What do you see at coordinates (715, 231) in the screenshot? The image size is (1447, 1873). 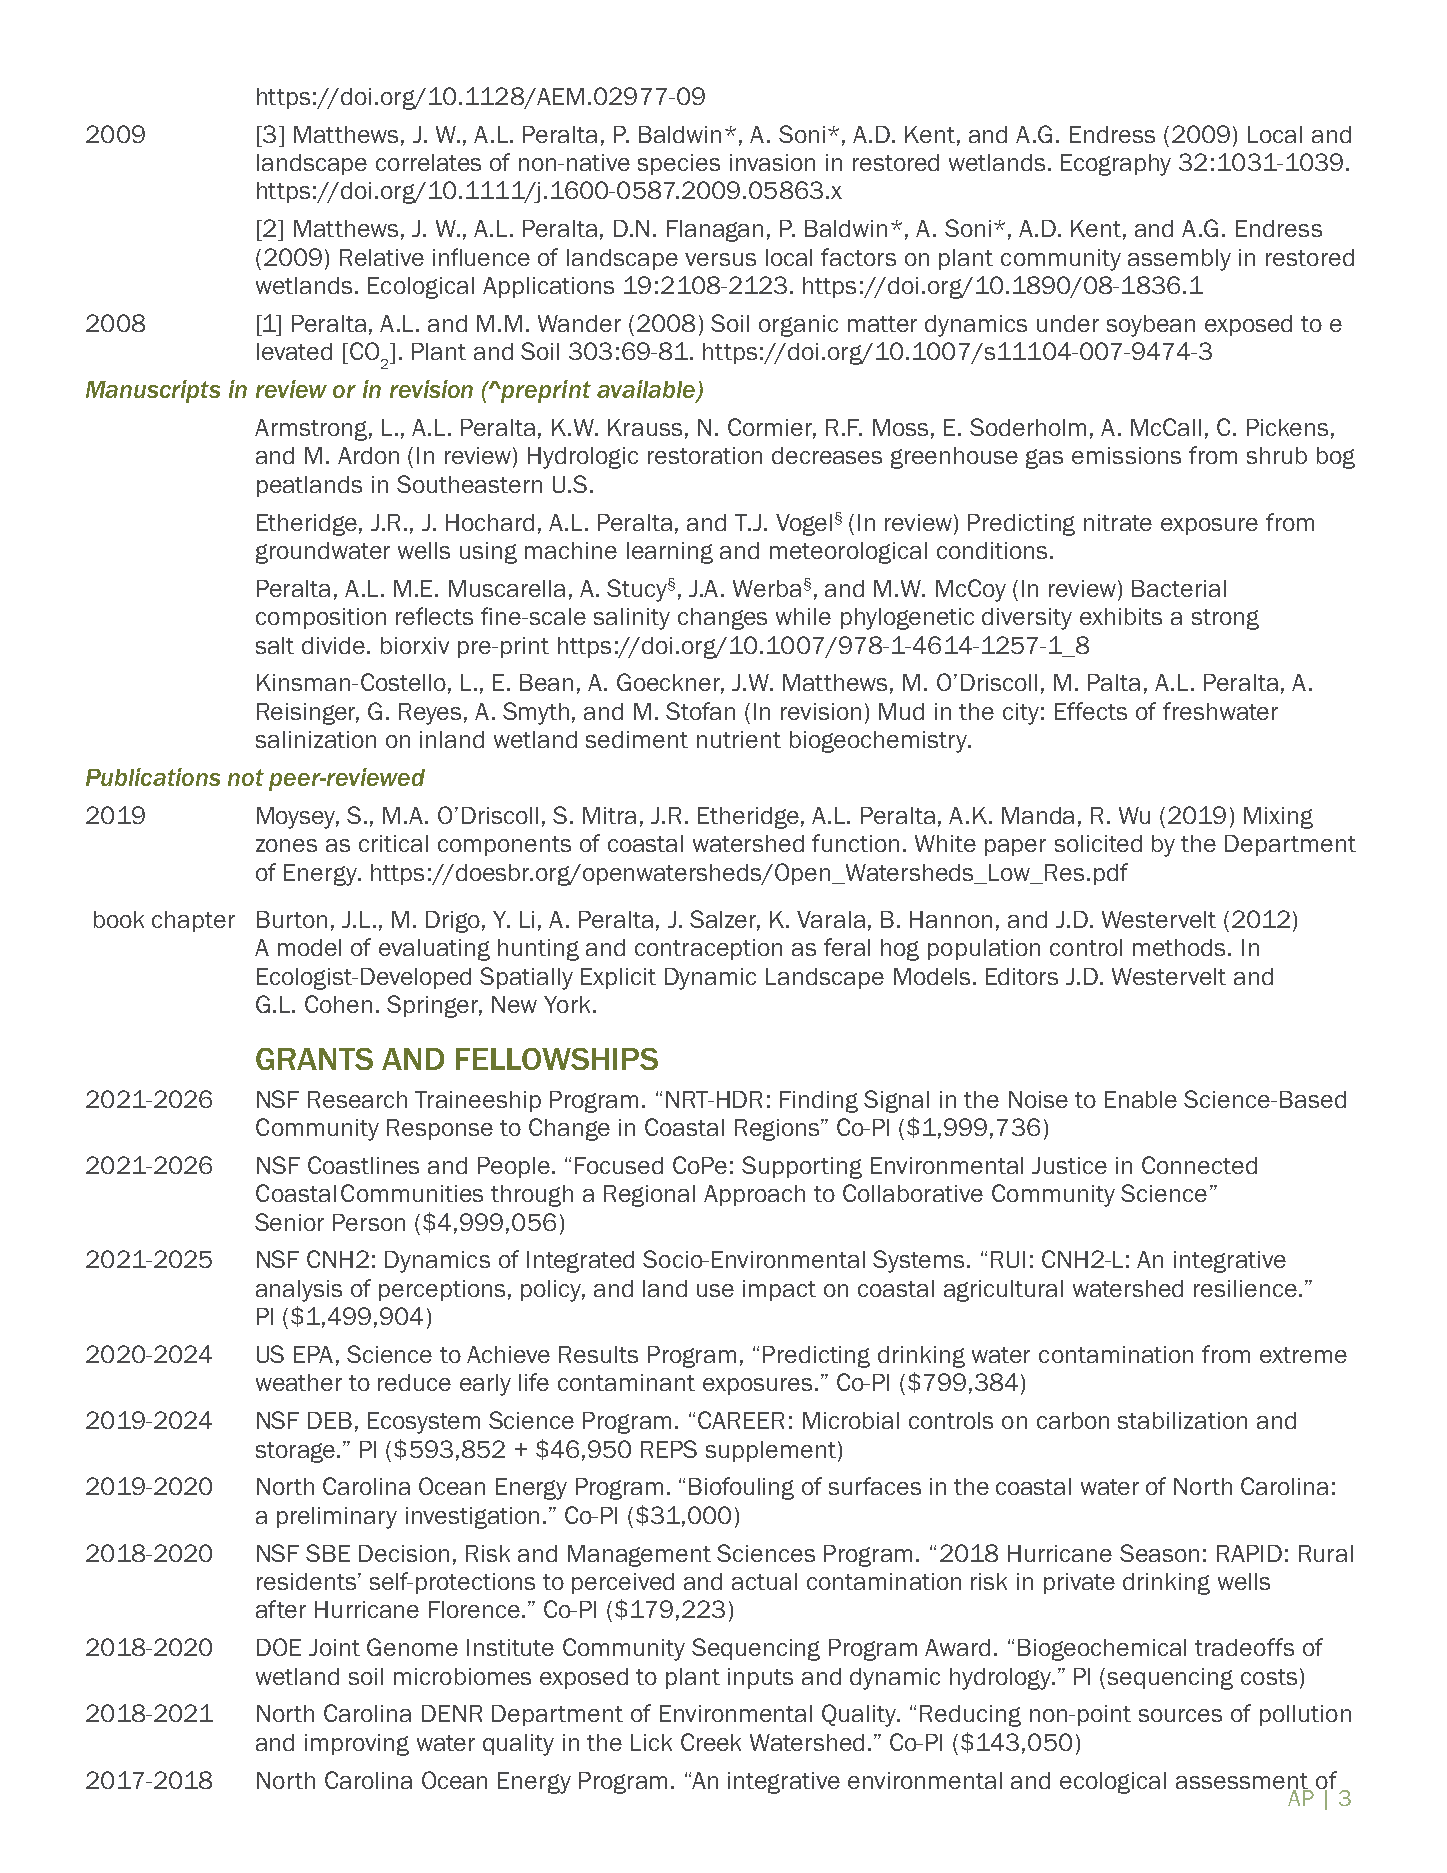 I see `Flanagan` at bounding box center [715, 231].
